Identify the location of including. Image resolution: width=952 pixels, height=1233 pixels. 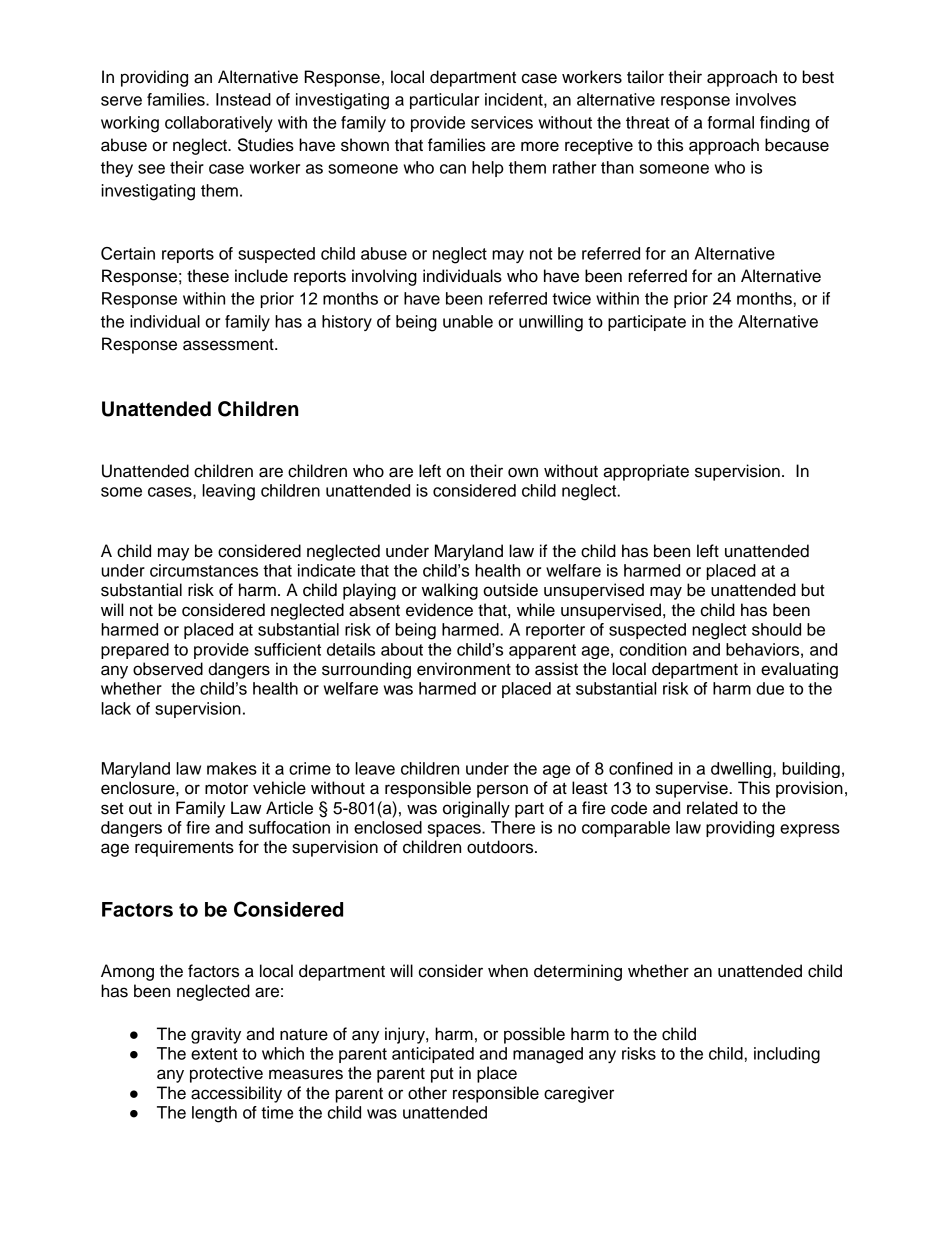
(787, 1055).
